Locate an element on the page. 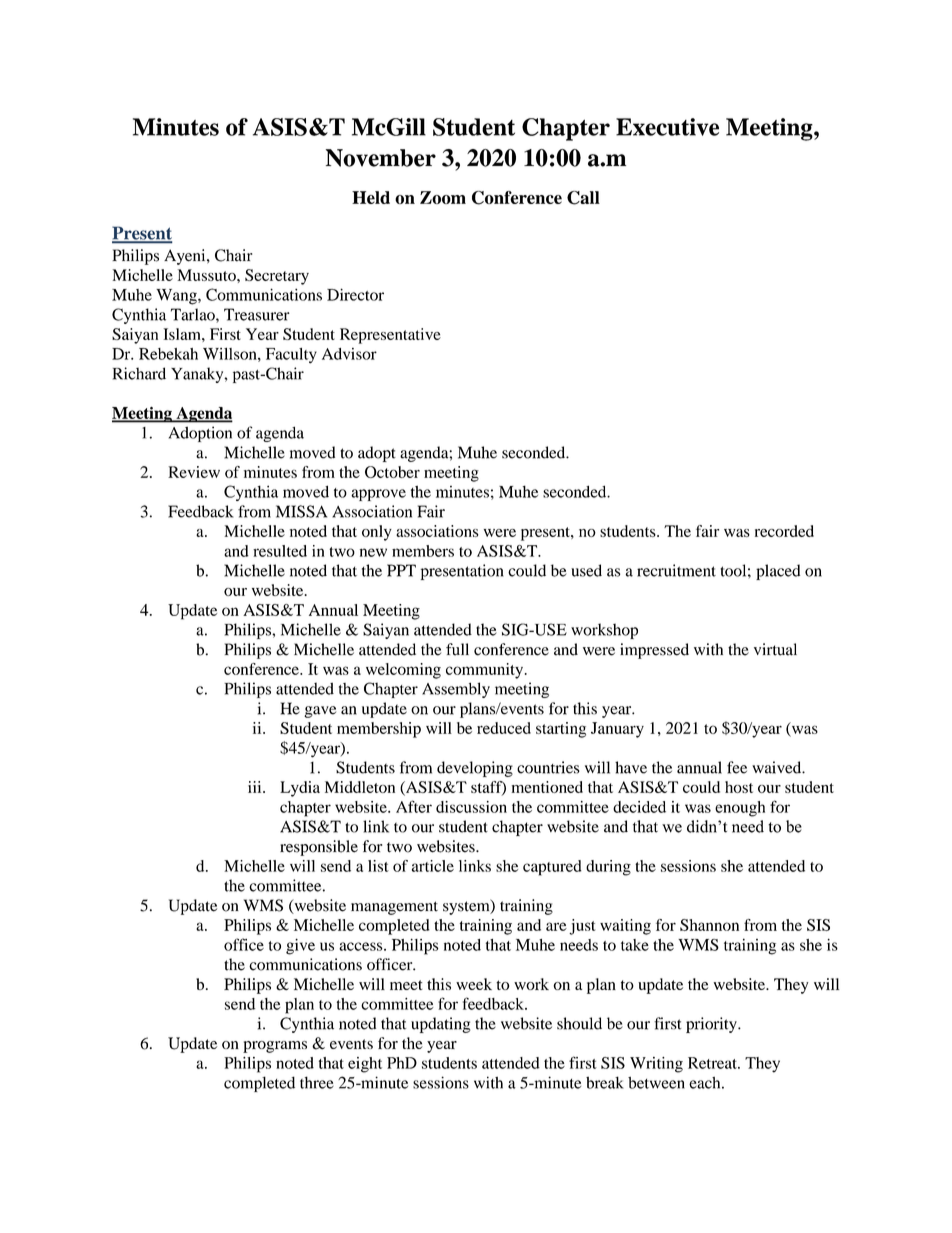 The height and width of the document is (1233, 952). Zoom is located at coordinates (443, 197).
